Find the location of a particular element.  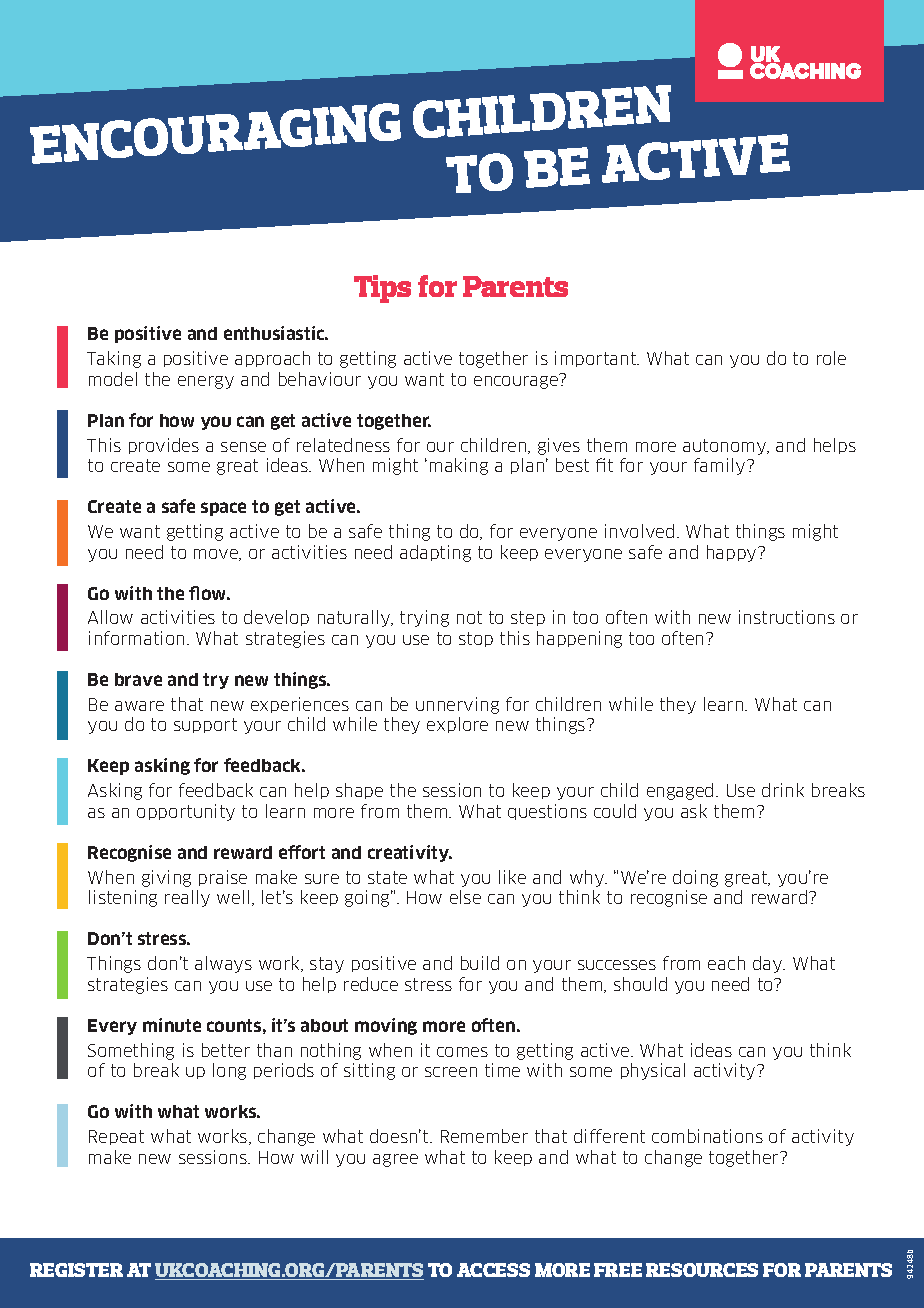

ACCESS is located at coordinates (493, 1270).
